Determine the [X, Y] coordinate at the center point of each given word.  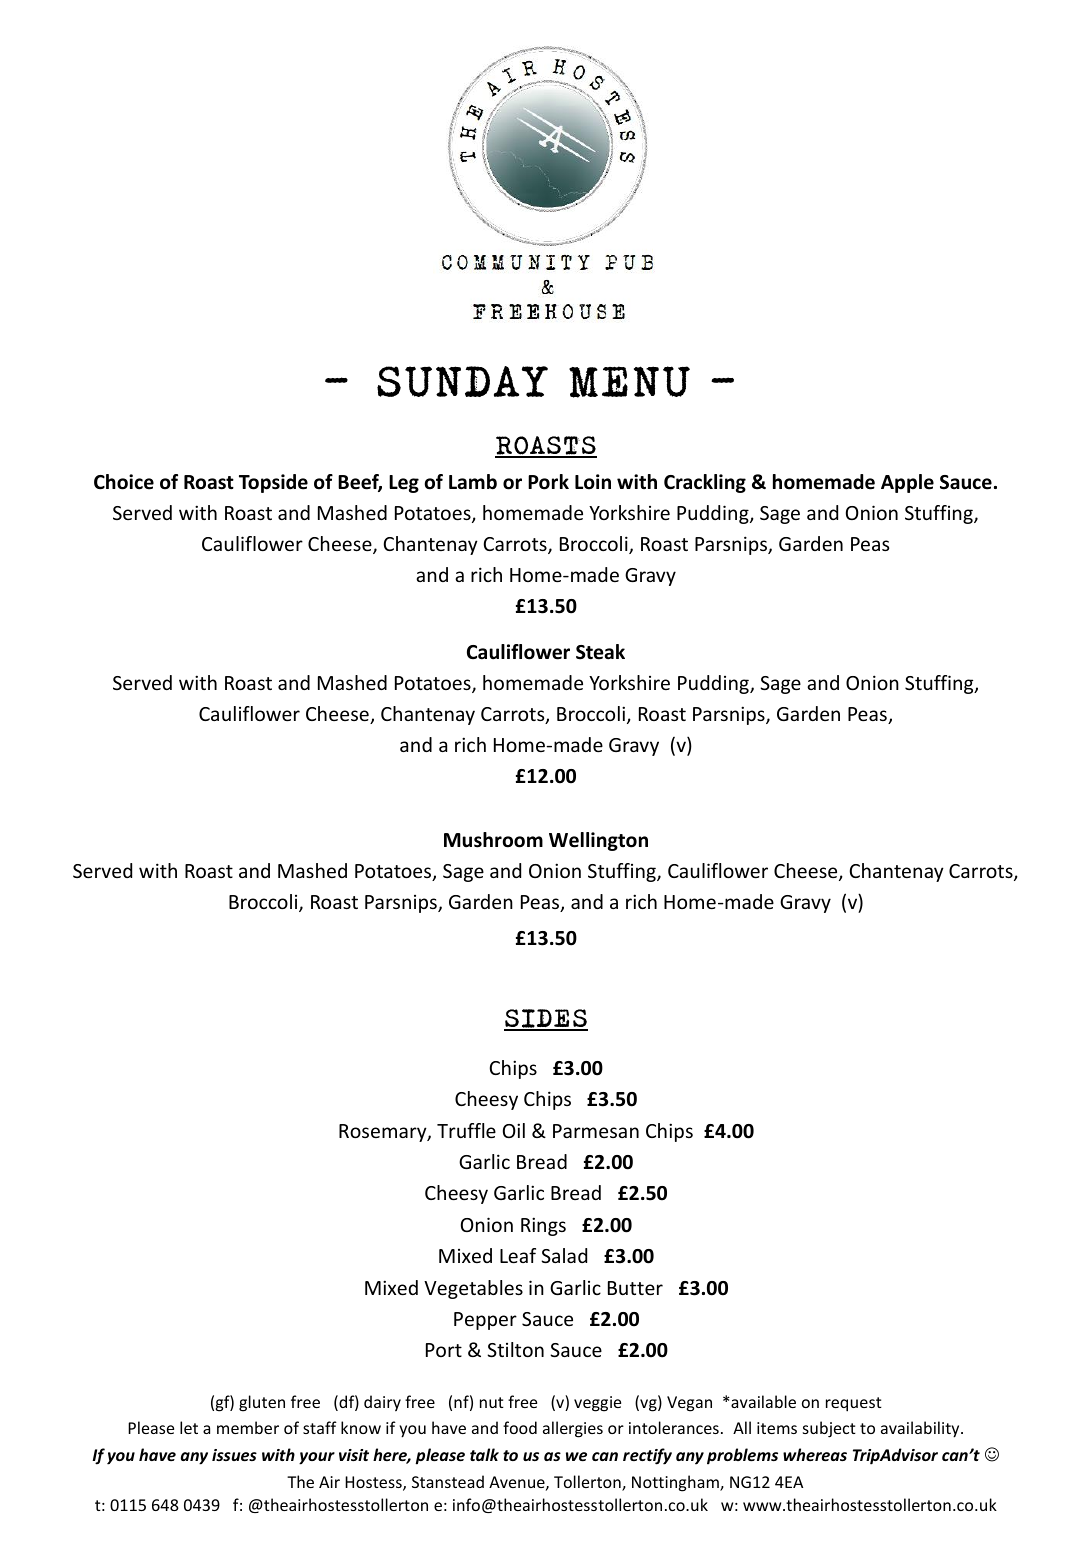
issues [234, 1455]
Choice [124, 482]
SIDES [546, 1020]
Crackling [705, 483]
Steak [600, 652]
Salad [564, 1255]
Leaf [518, 1255]
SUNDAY [462, 381]
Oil [514, 1130]
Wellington [598, 841]
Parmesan [596, 1131]
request [854, 1404]
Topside [273, 483]
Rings [543, 1226]
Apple [907, 483]
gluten [262, 1403]
